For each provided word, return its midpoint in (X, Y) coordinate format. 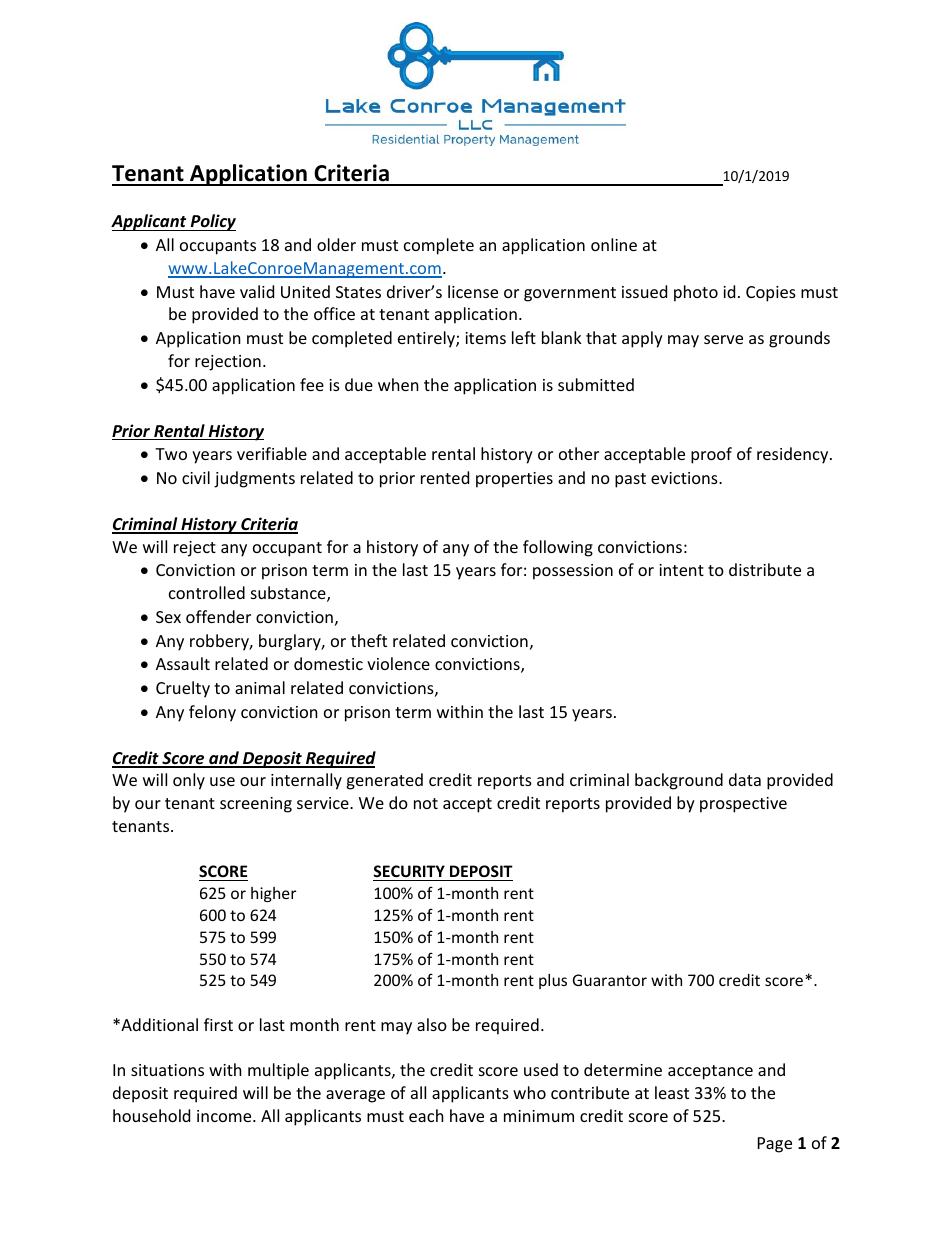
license (473, 291)
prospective (743, 805)
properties (514, 480)
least (672, 1092)
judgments (254, 479)
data (745, 779)
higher (273, 894)
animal (260, 687)
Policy (212, 222)
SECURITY (409, 871)
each (426, 1115)
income (225, 1116)
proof (711, 455)
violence (398, 663)
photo (696, 293)
